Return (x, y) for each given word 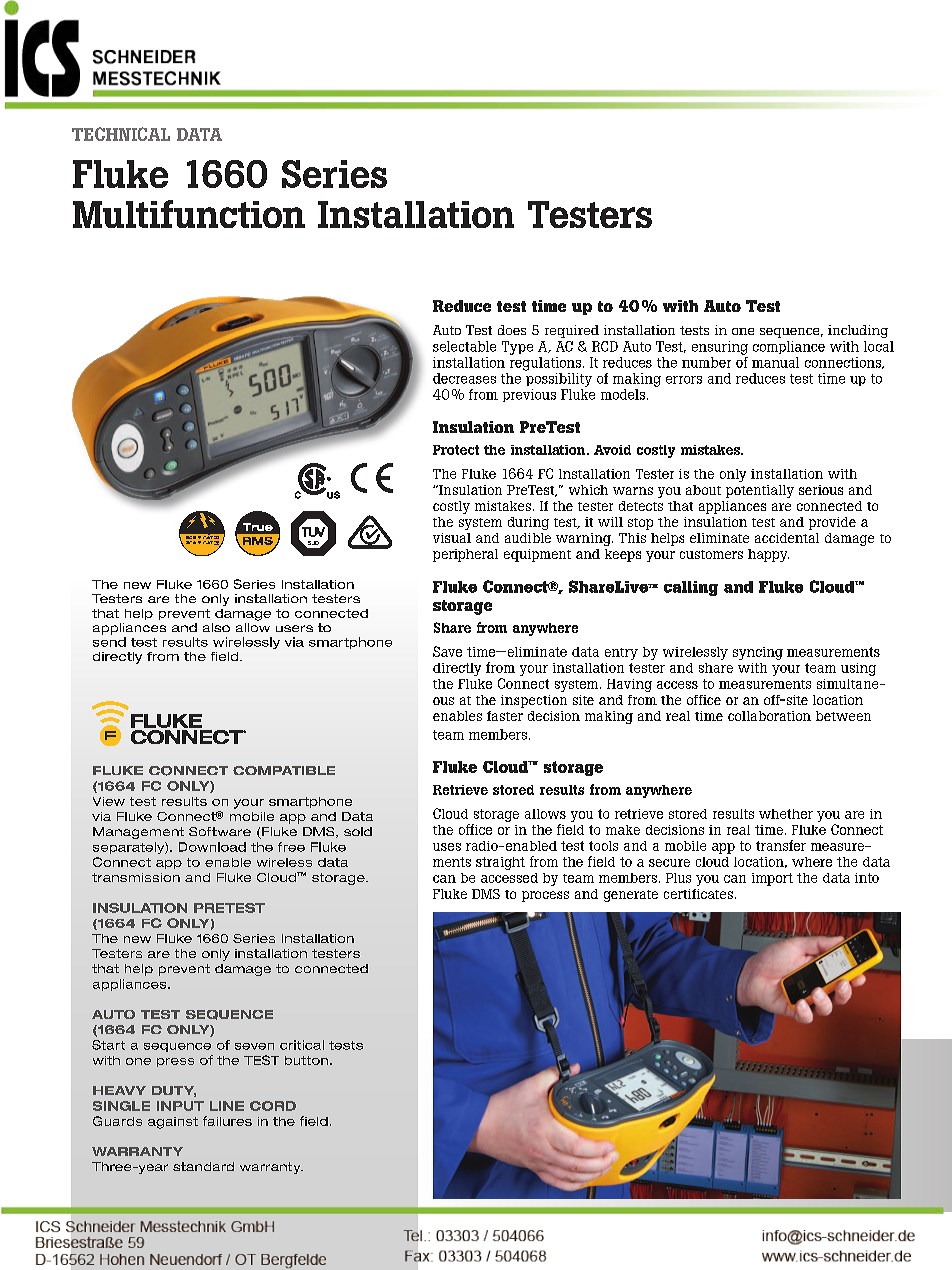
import (772, 879)
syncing (758, 653)
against (173, 1123)
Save (447, 651)
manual (775, 362)
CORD (273, 1106)
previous (529, 395)
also (216, 627)
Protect (456, 450)
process (545, 896)
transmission (136, 877)
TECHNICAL (121, 134)
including (858, 331)
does (512, 330)
